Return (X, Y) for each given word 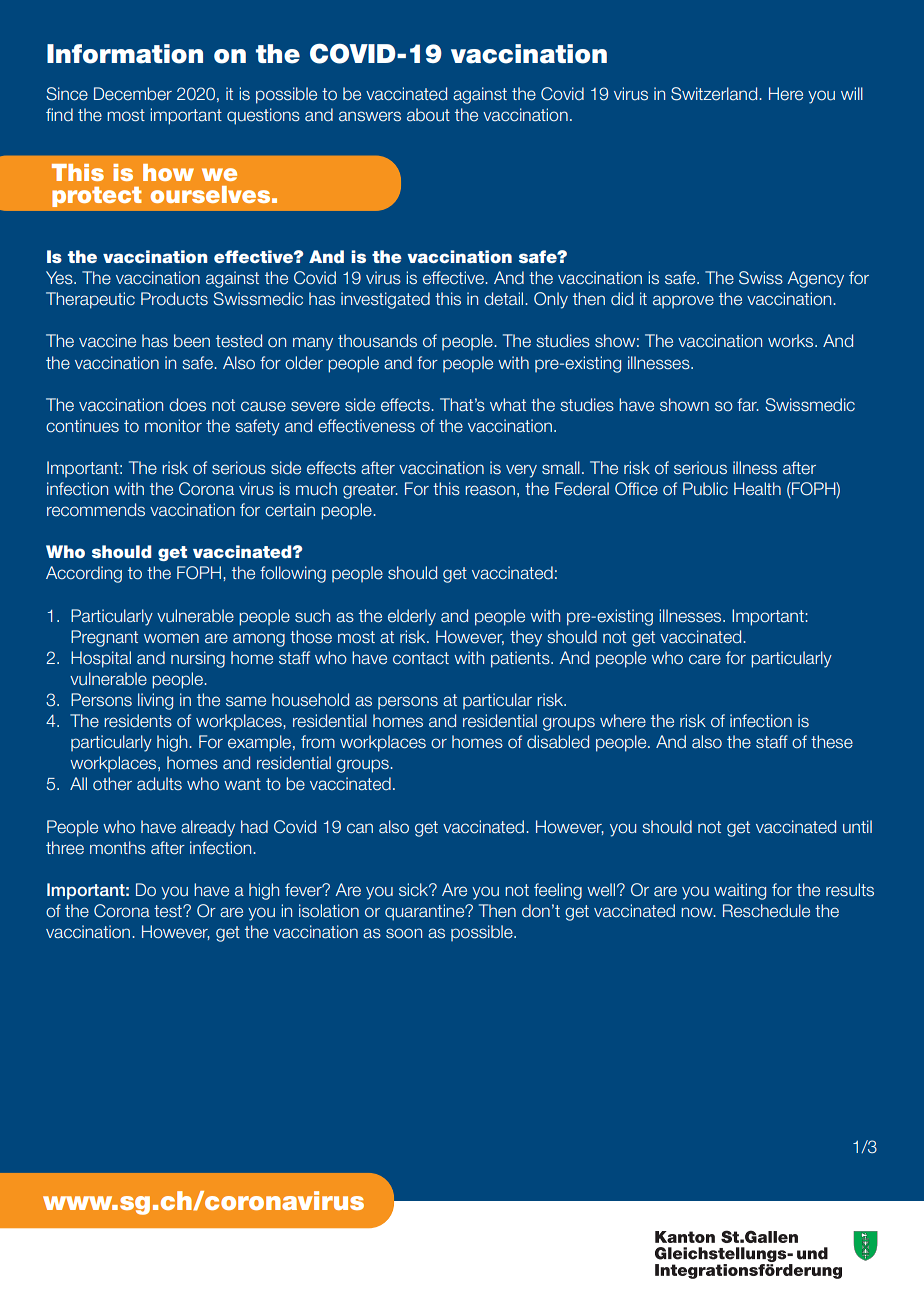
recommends (96, 510)
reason (490, 490)
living (155, 701)
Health (757, 488)
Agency (815, 279)
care (705, 659)
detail (505, 299)
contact (421, 658)
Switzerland (715, 94)
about (428, 115)
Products (174, 299)
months (118, 848)
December (133, 94)
